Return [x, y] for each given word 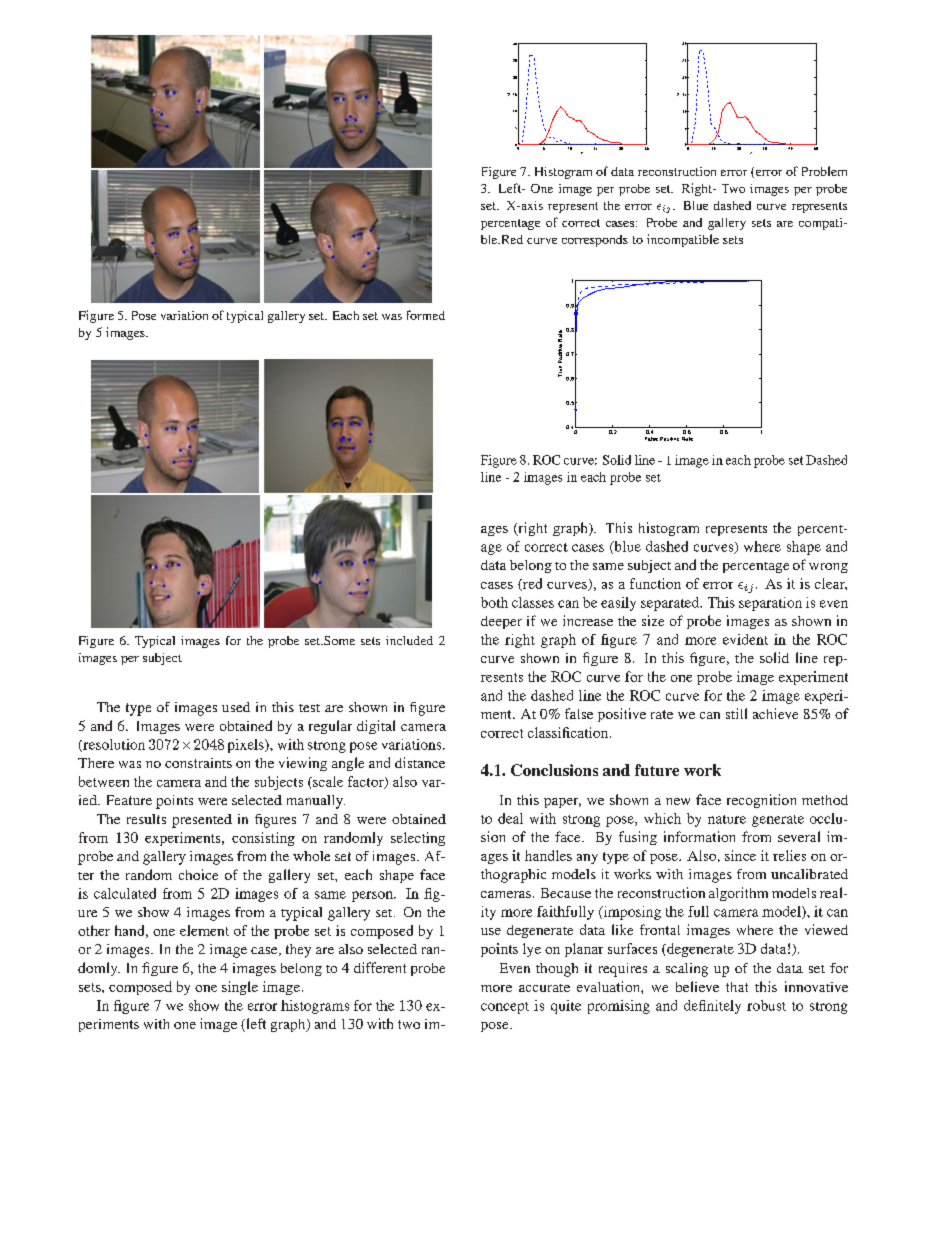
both [494, 602]
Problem [824, 171]
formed [426, 315]
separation [770, 604]
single [240, 988]
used [236, 707]
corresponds [595, 241]
